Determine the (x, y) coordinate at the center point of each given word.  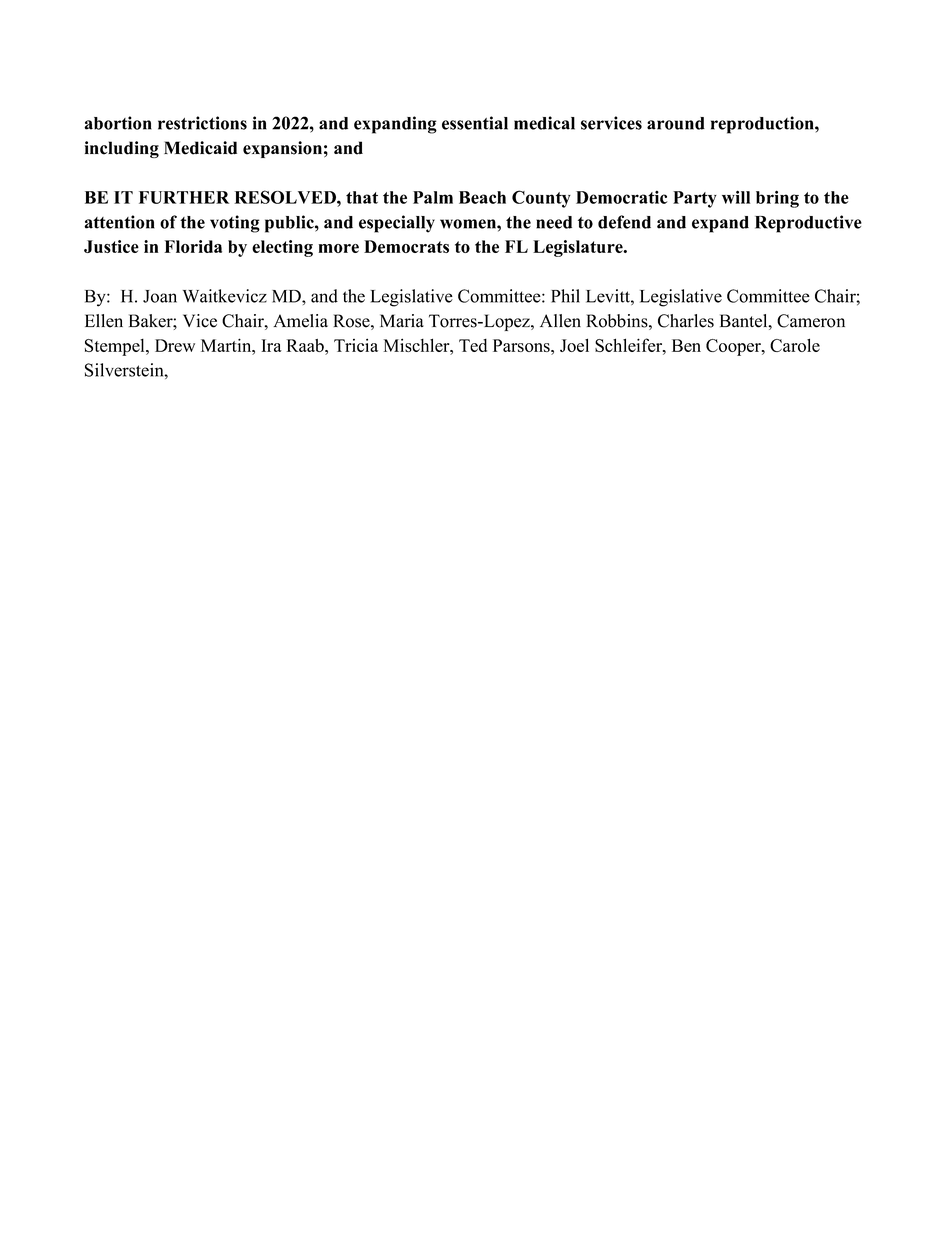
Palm (433, 197)
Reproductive (808, 224)
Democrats (406, 246)
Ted (473, 345)
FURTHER (184, 197)
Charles (686, 321)
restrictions (202, 123)
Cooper (734, 347)
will (736, 197)
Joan (160, 296)
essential (475, 123)
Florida (193, 246)
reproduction (763, 125)
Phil (565, 296)
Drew (175, 345)
